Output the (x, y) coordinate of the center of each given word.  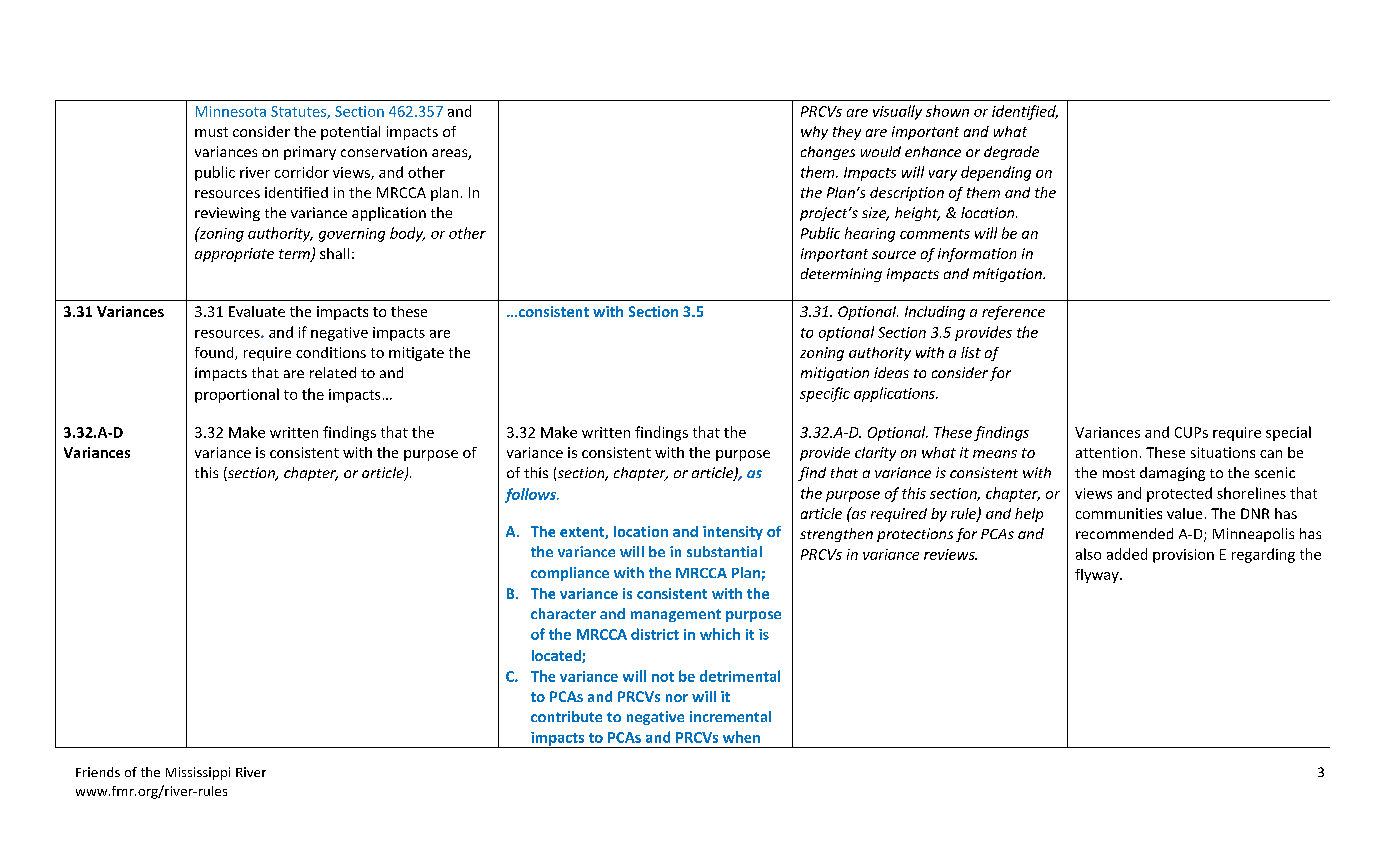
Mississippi (198, 773)
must (211, 132)
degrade (1011, 153)
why (814, 133)
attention (1106, 452)
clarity (875, 454)
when (741, 737)
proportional (237, 395)
